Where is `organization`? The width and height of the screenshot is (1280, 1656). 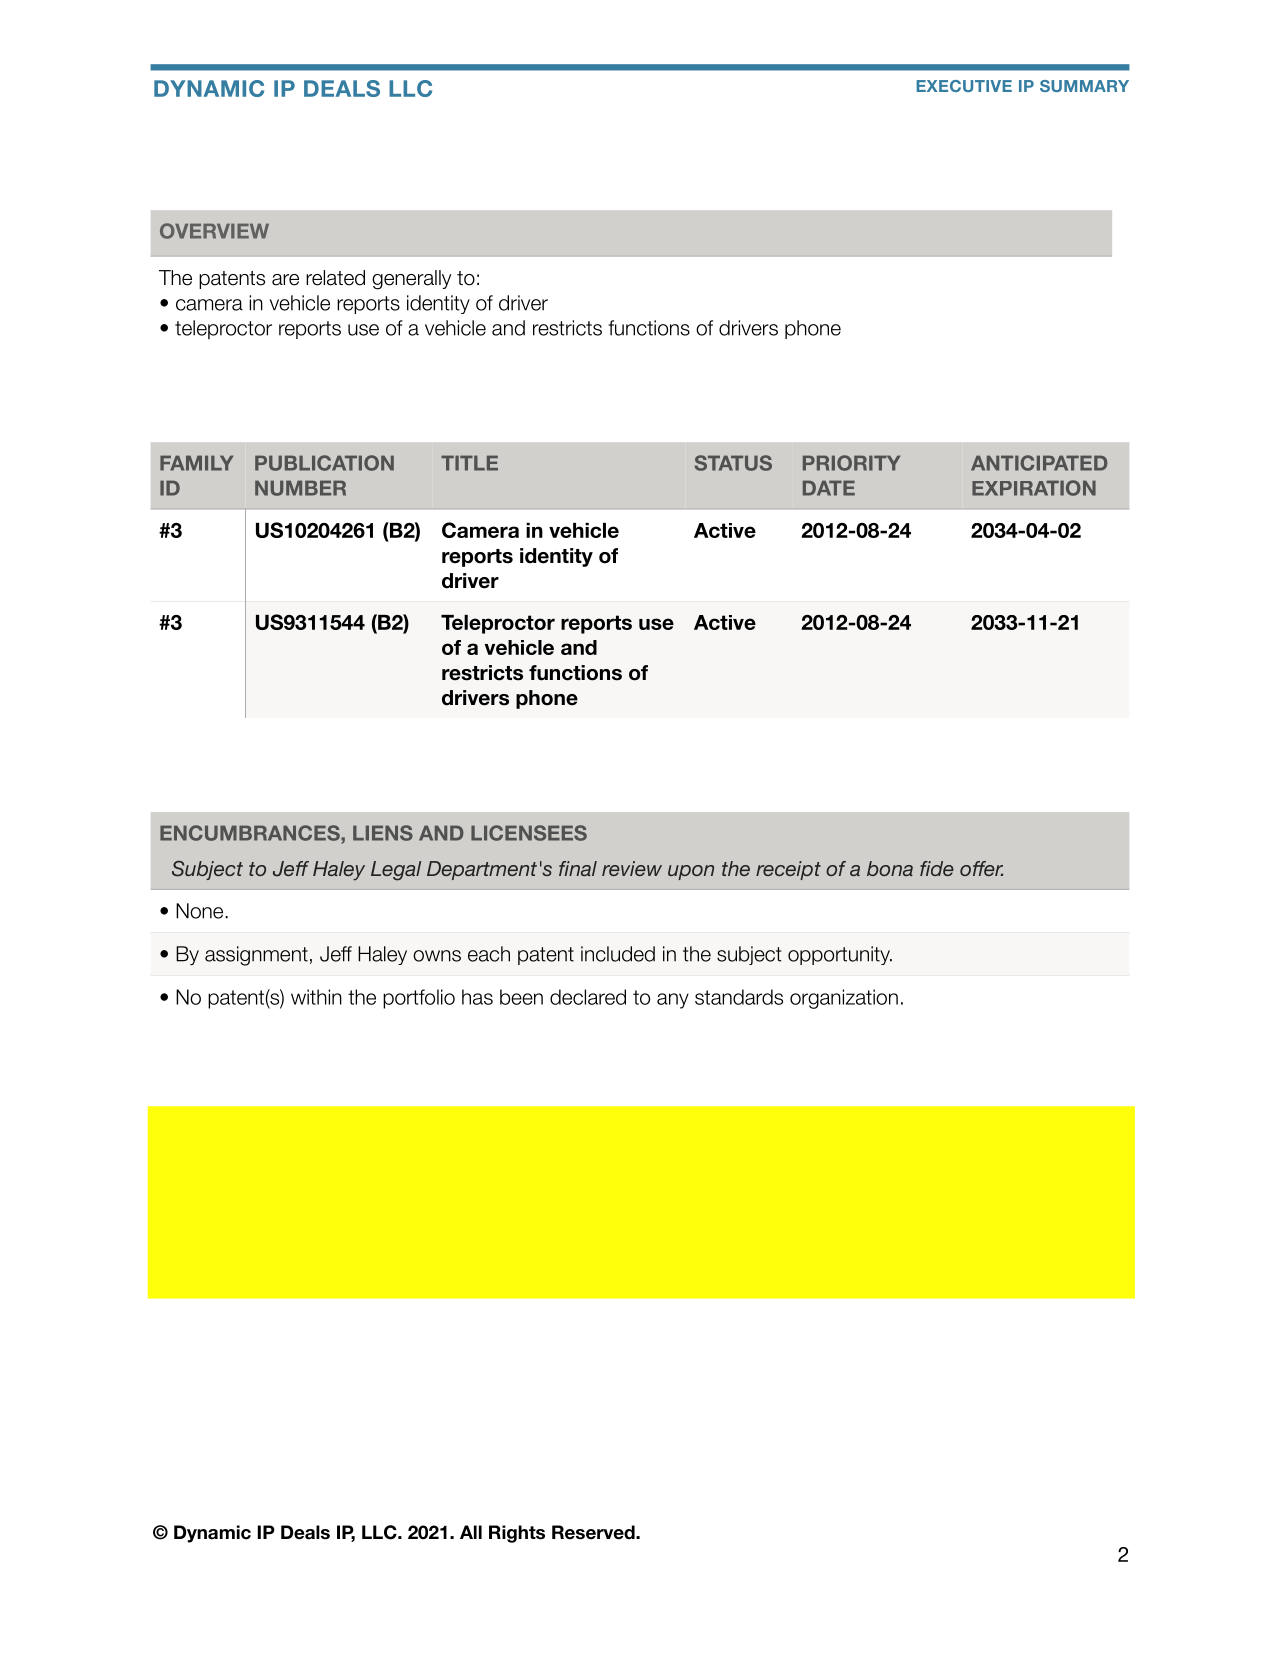
organization is located at coordinates (844, 999).
